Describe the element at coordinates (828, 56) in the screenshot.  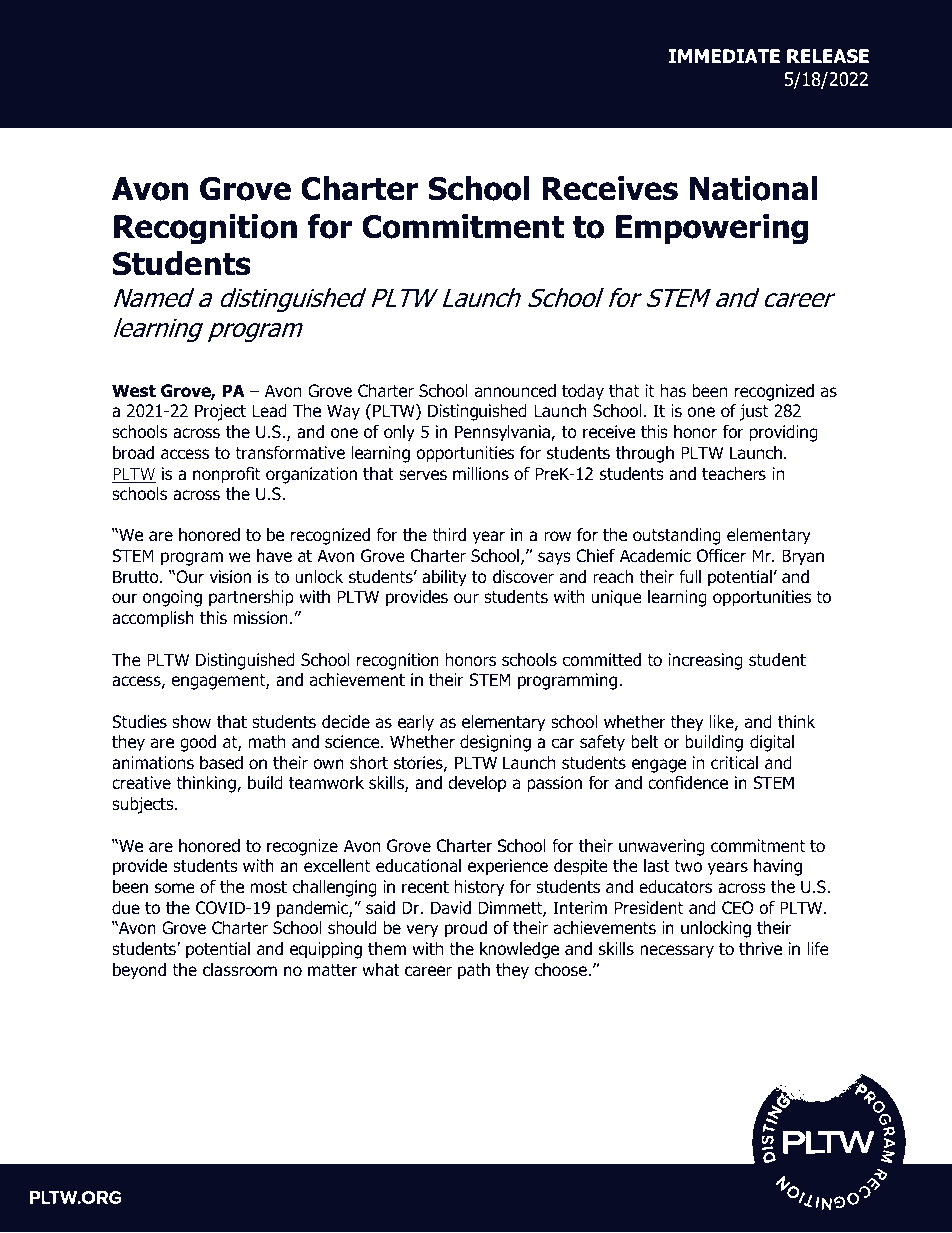
I see `RELEASE` at that location.
